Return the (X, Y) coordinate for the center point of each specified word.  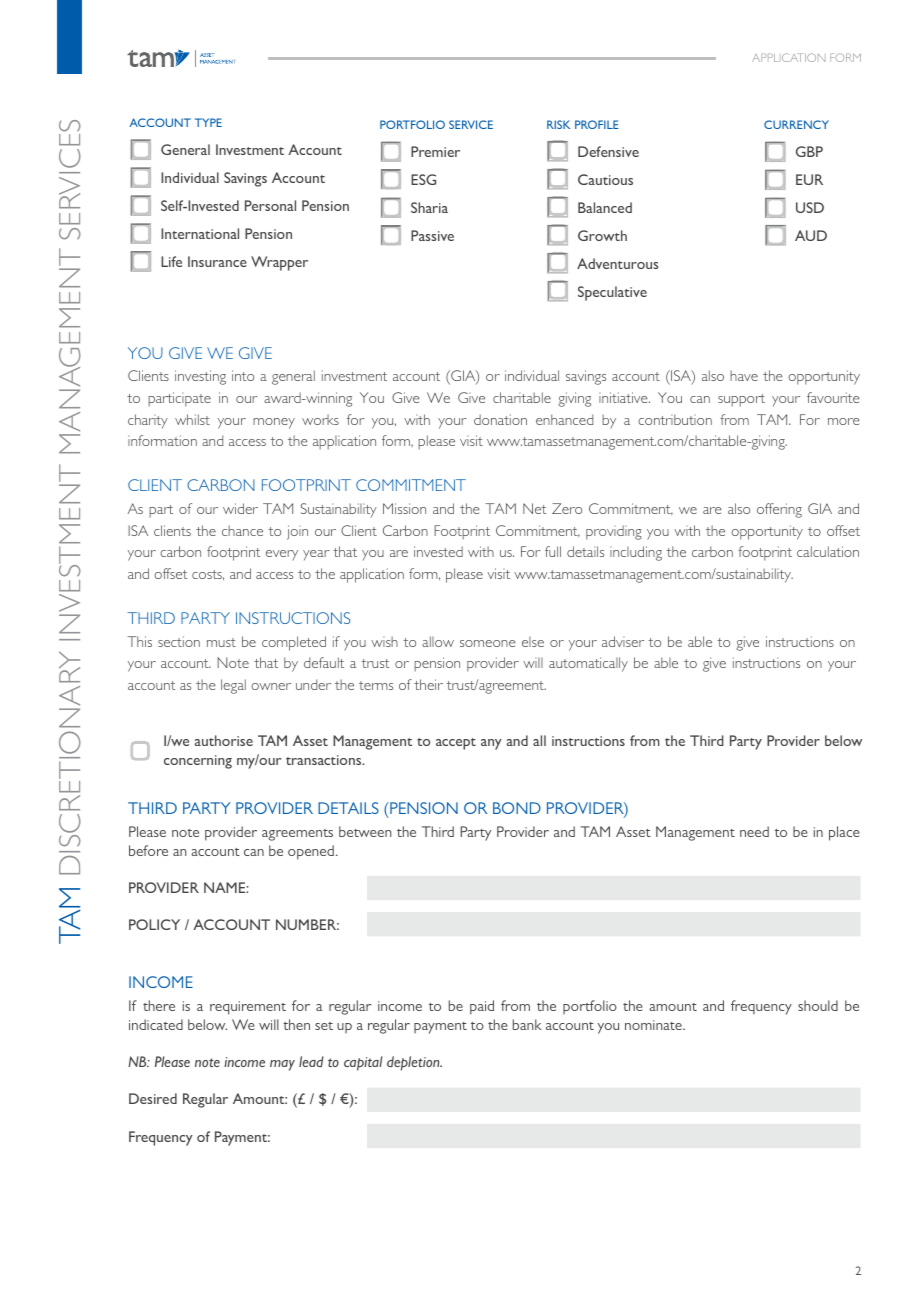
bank (527, 1024)
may (282, 1065)
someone (488, 643)
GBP (809, 151)
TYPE (208, 122)
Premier (435, 151)
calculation (828, 551)
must (221, 642)
